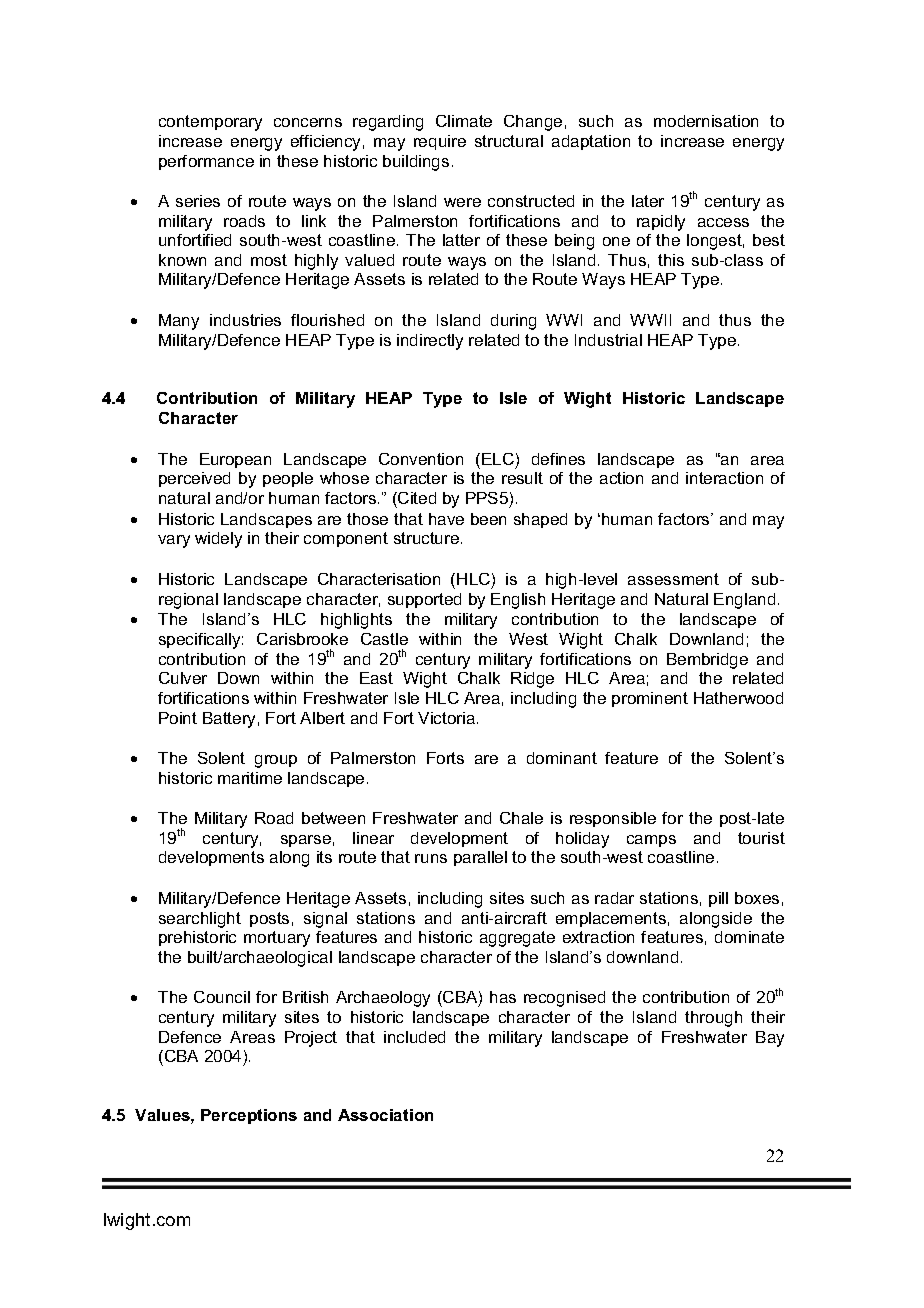 The height and width of the screenshot is (1308, 924). I want to click on Perceptions, so click(249, 1116).
